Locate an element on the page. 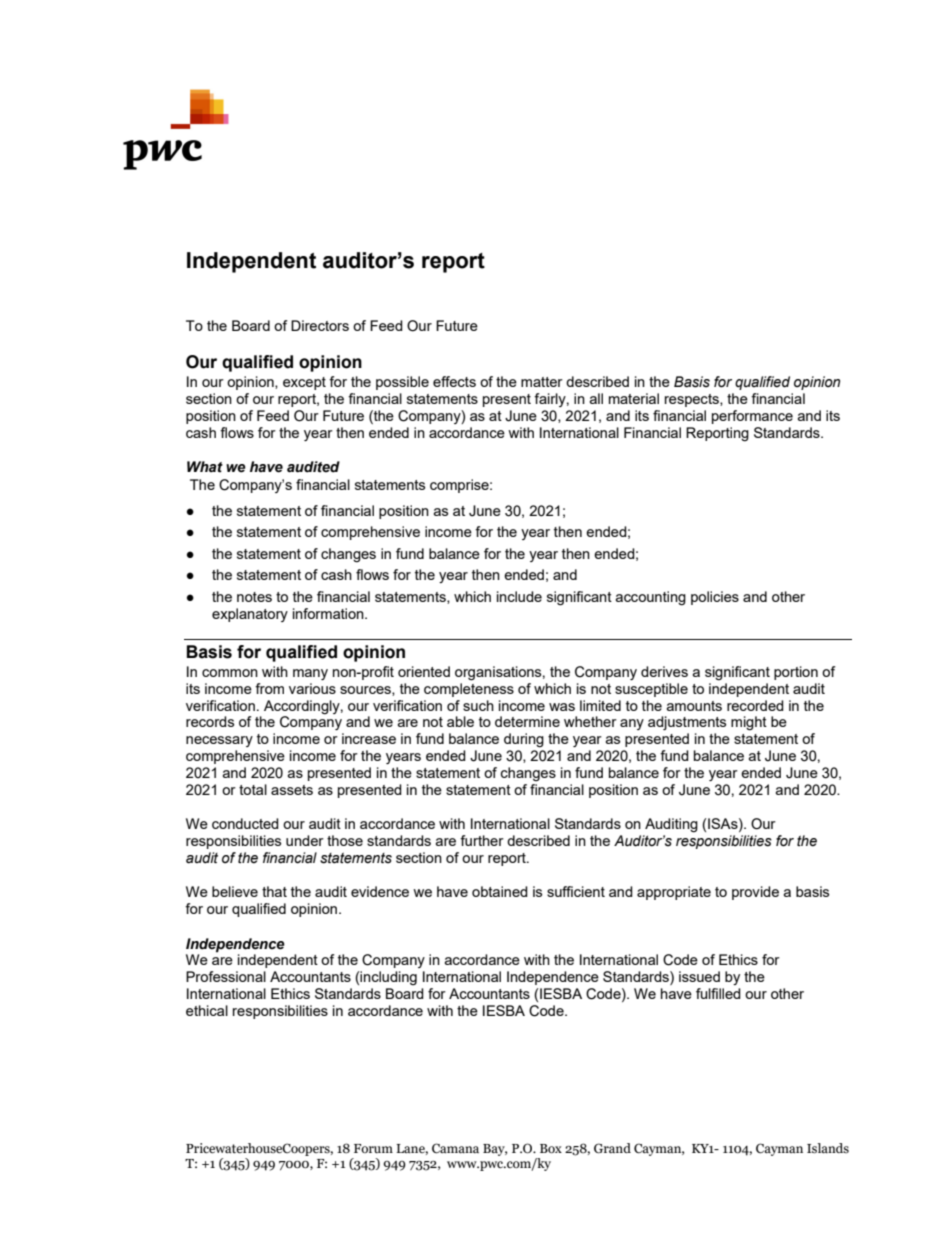 Image resolution: width=952 pixels, height=1233 pixels. matter is located at coordinates (542, 382).
